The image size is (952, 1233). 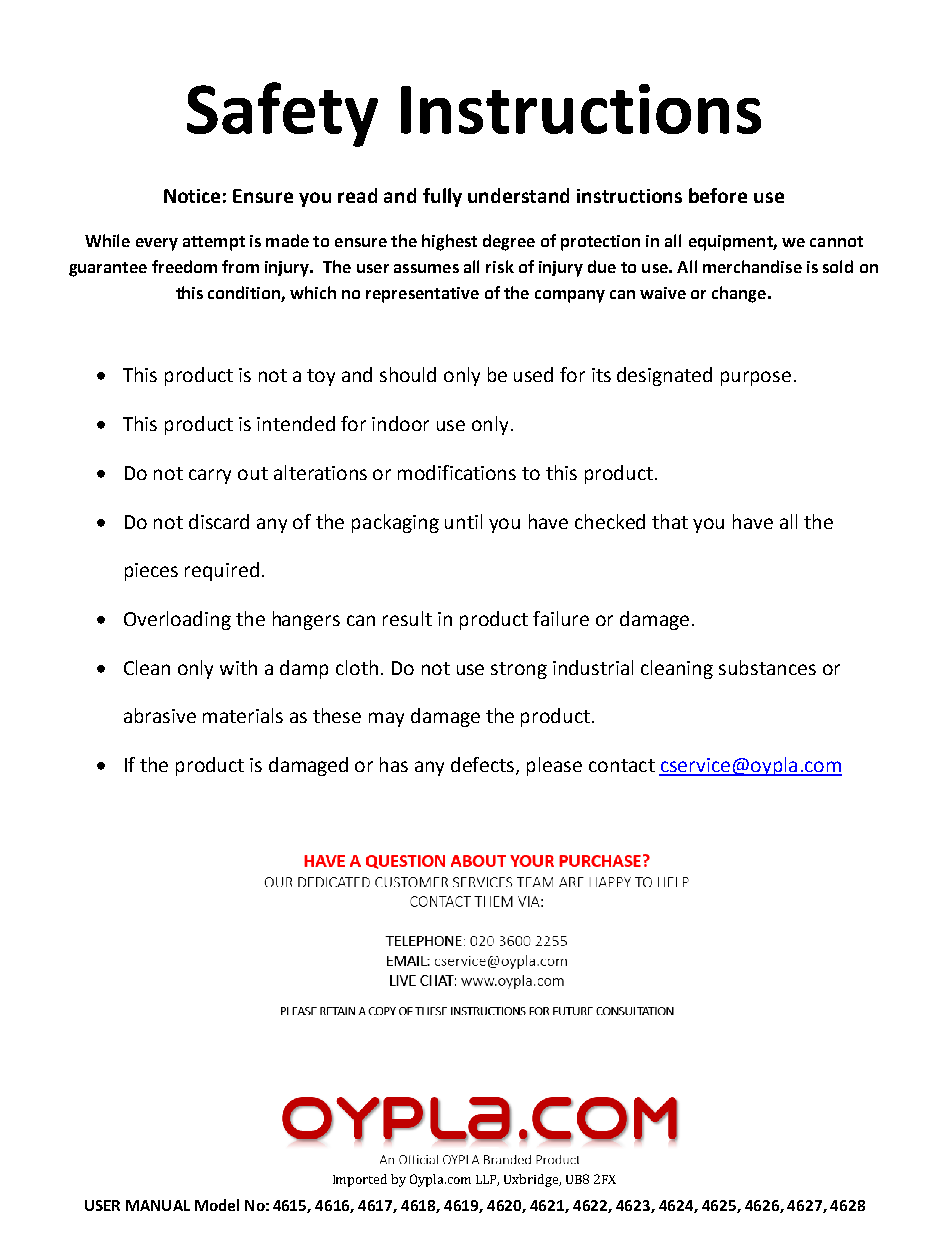 What do you see at coordinates (519, 670) in the screenshot?
I see `strong` at bounding box center [519, 670].
